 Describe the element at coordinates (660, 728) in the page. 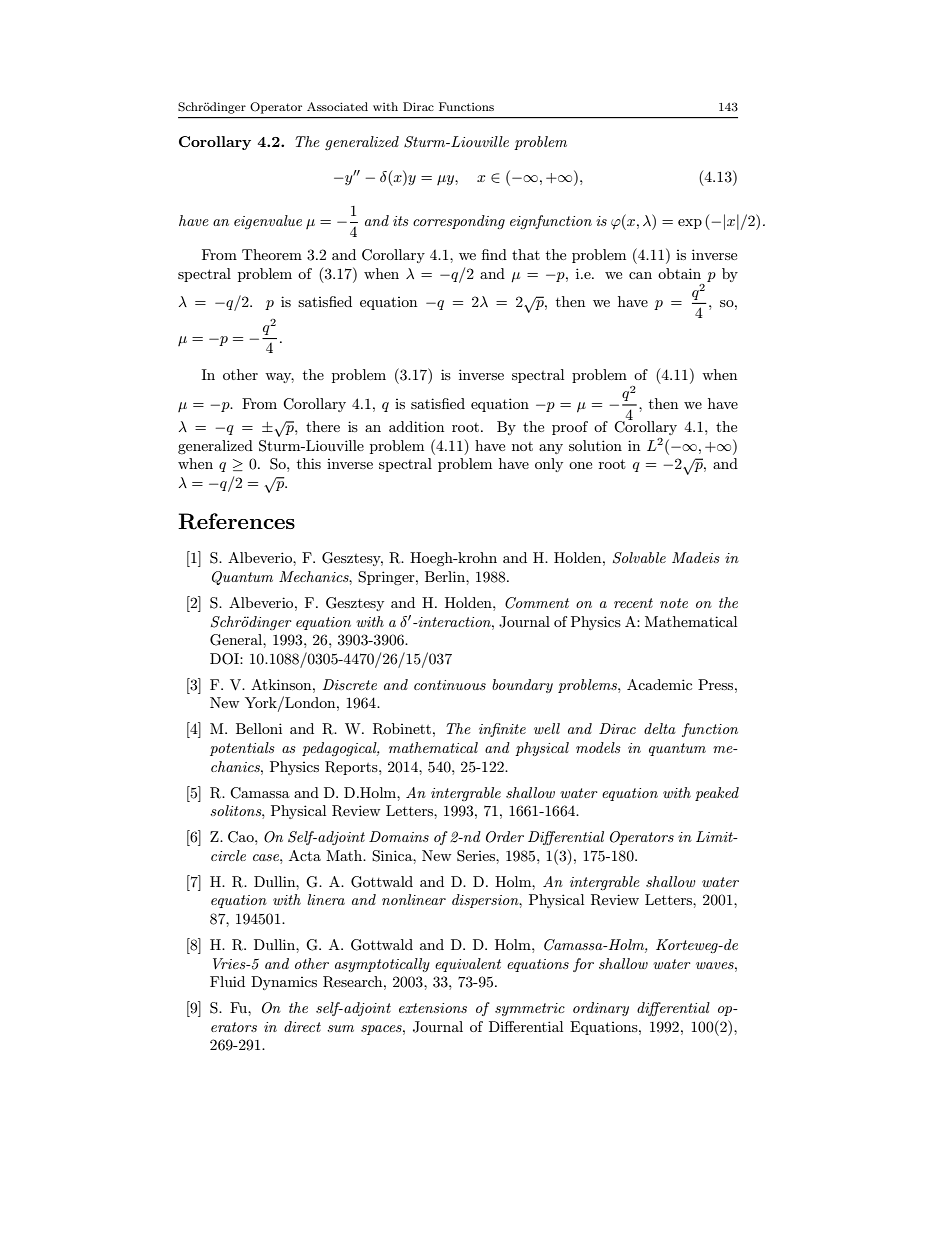

I see `delta` at that location.
